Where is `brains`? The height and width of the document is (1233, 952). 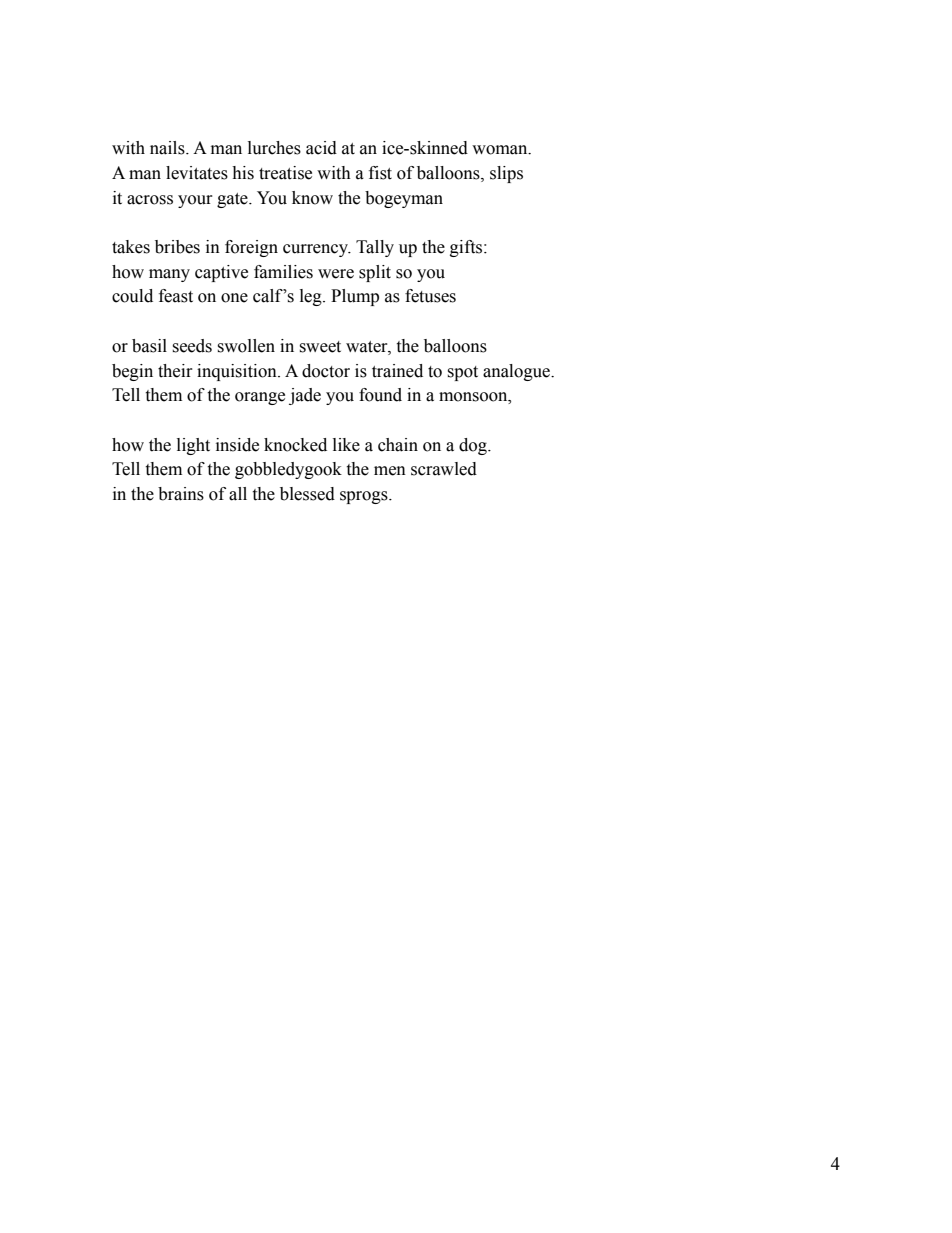
brains is located at coordinates (181, 494).
